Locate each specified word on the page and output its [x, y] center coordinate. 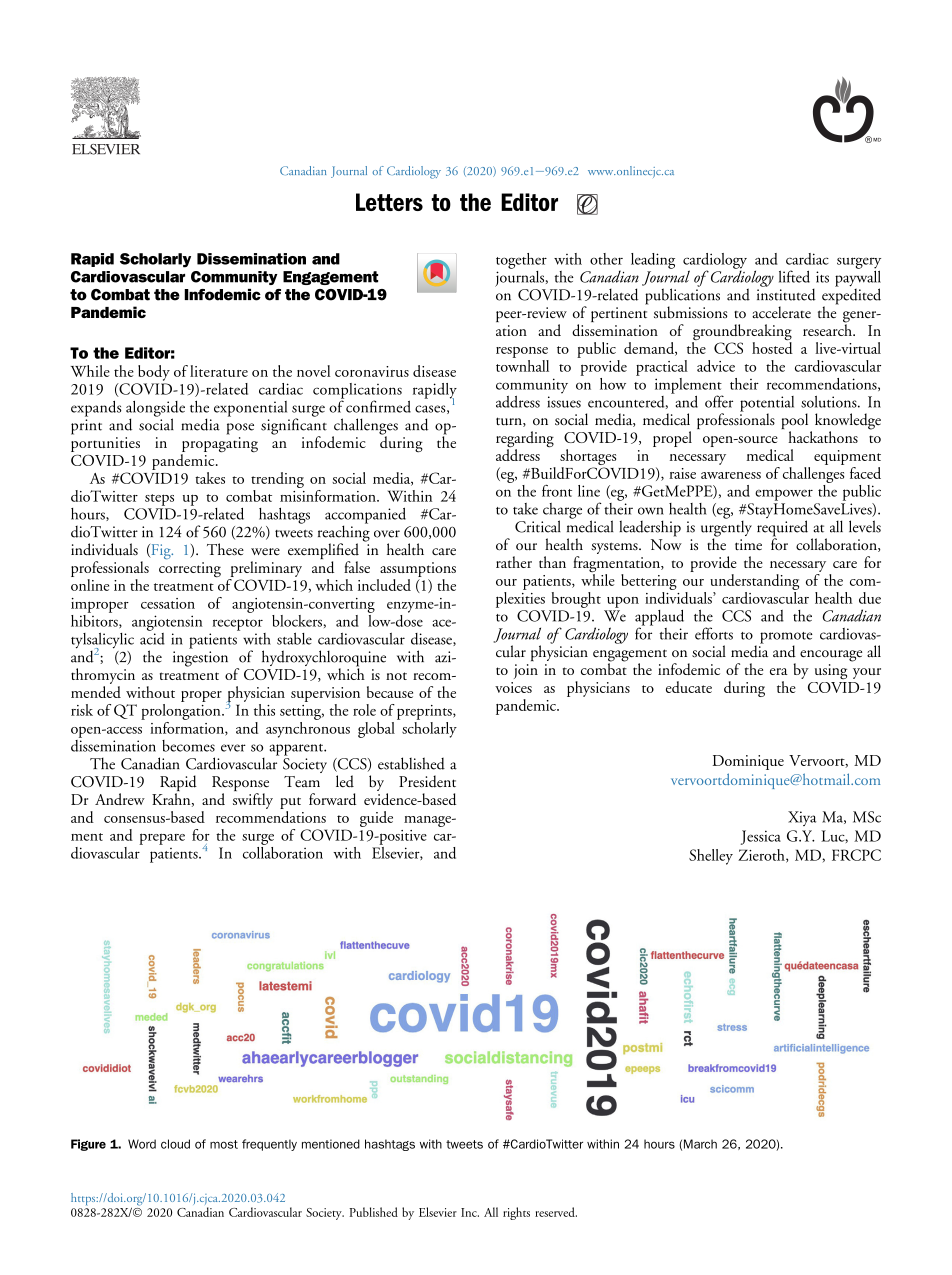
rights [516, 1213]
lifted [794, 276]
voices [513, 687]
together [521, 261]
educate [689, 687]
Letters [389, 202]
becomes [188, 746]
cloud [175, 1144]
